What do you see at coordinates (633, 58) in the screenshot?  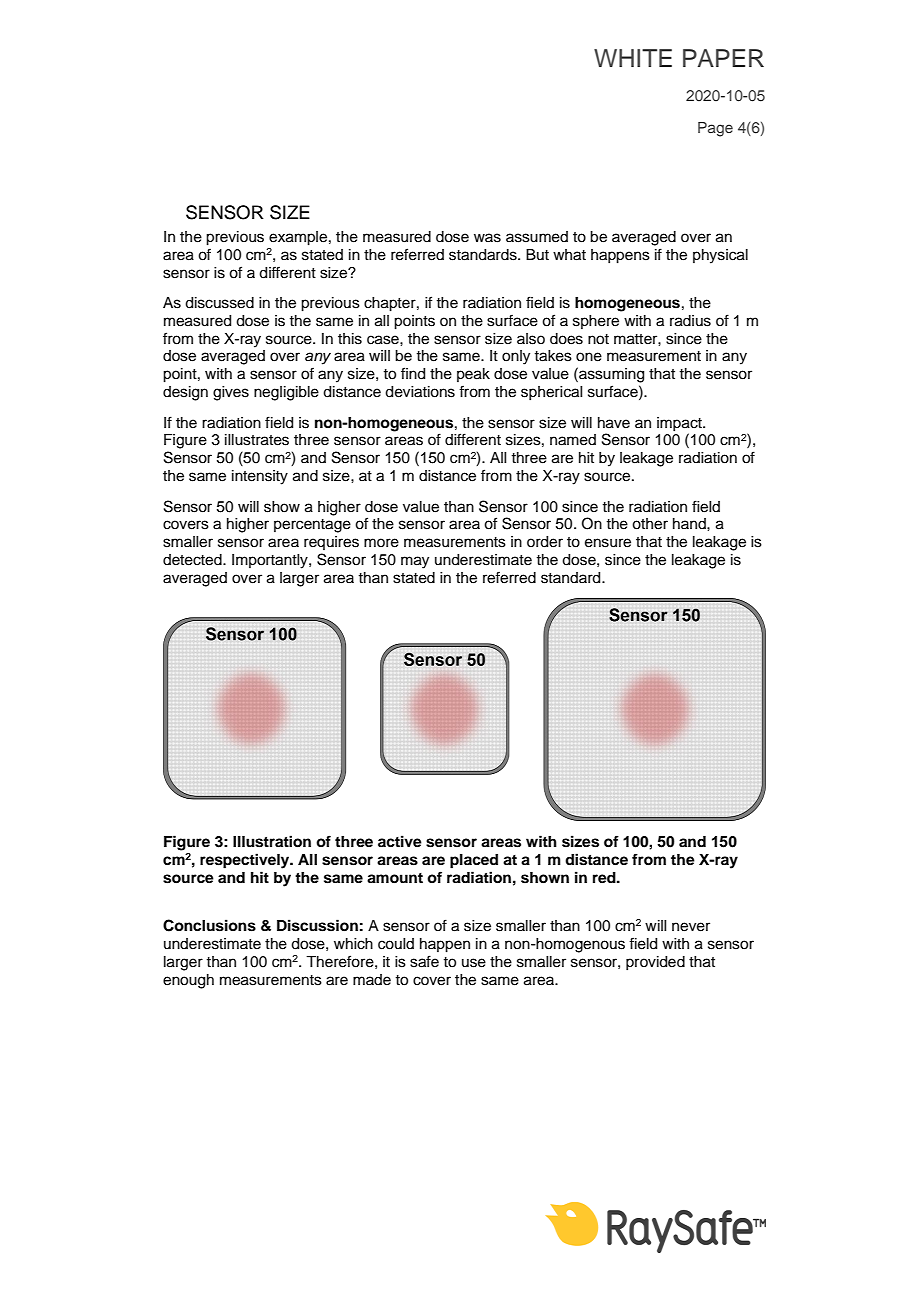 I see `WHITE` at bounding box center [633, 58].
